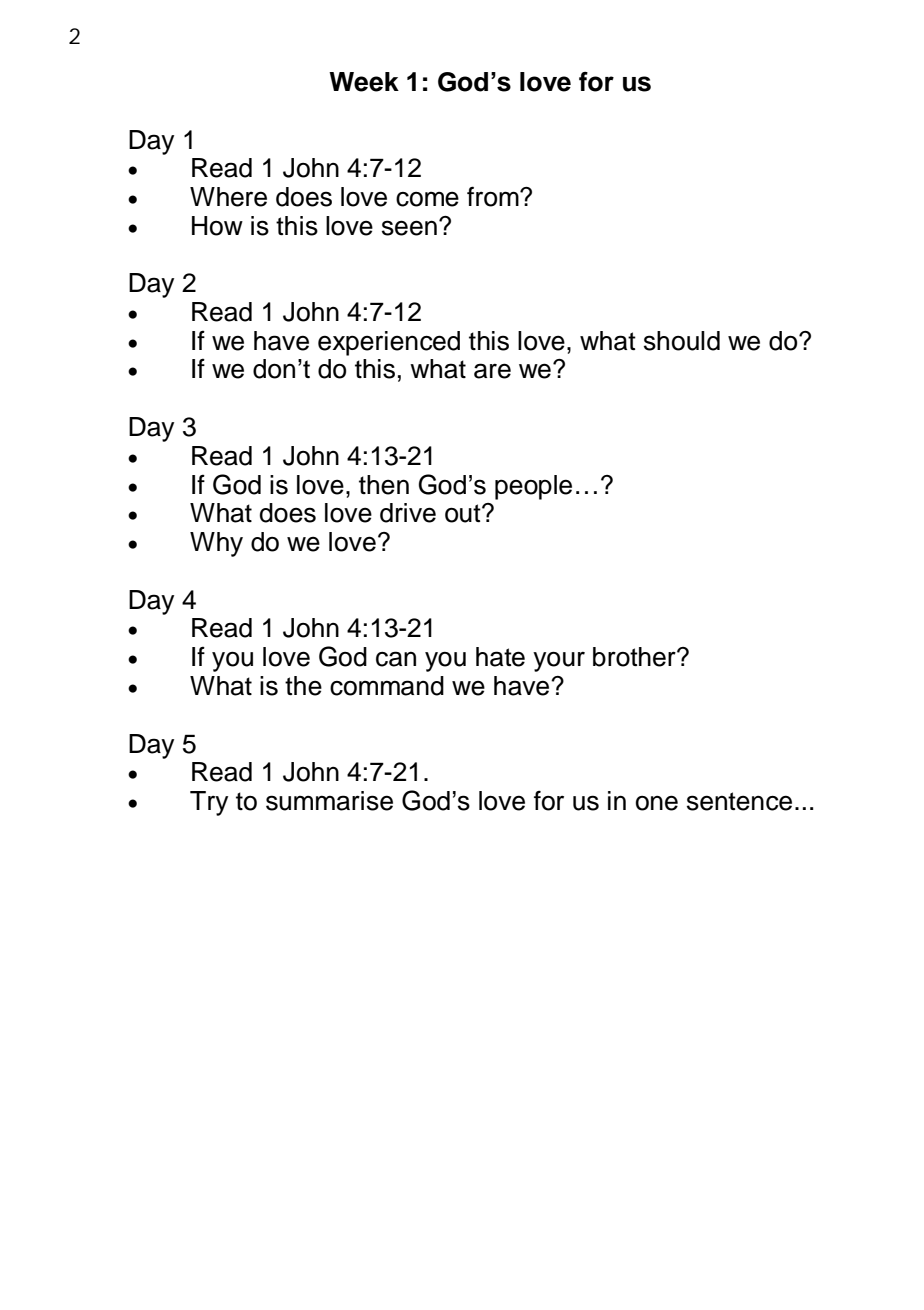 The image size is (924, 1310). Describe the element at coordinates (387, 686) in the document. I see `command` at that location.
